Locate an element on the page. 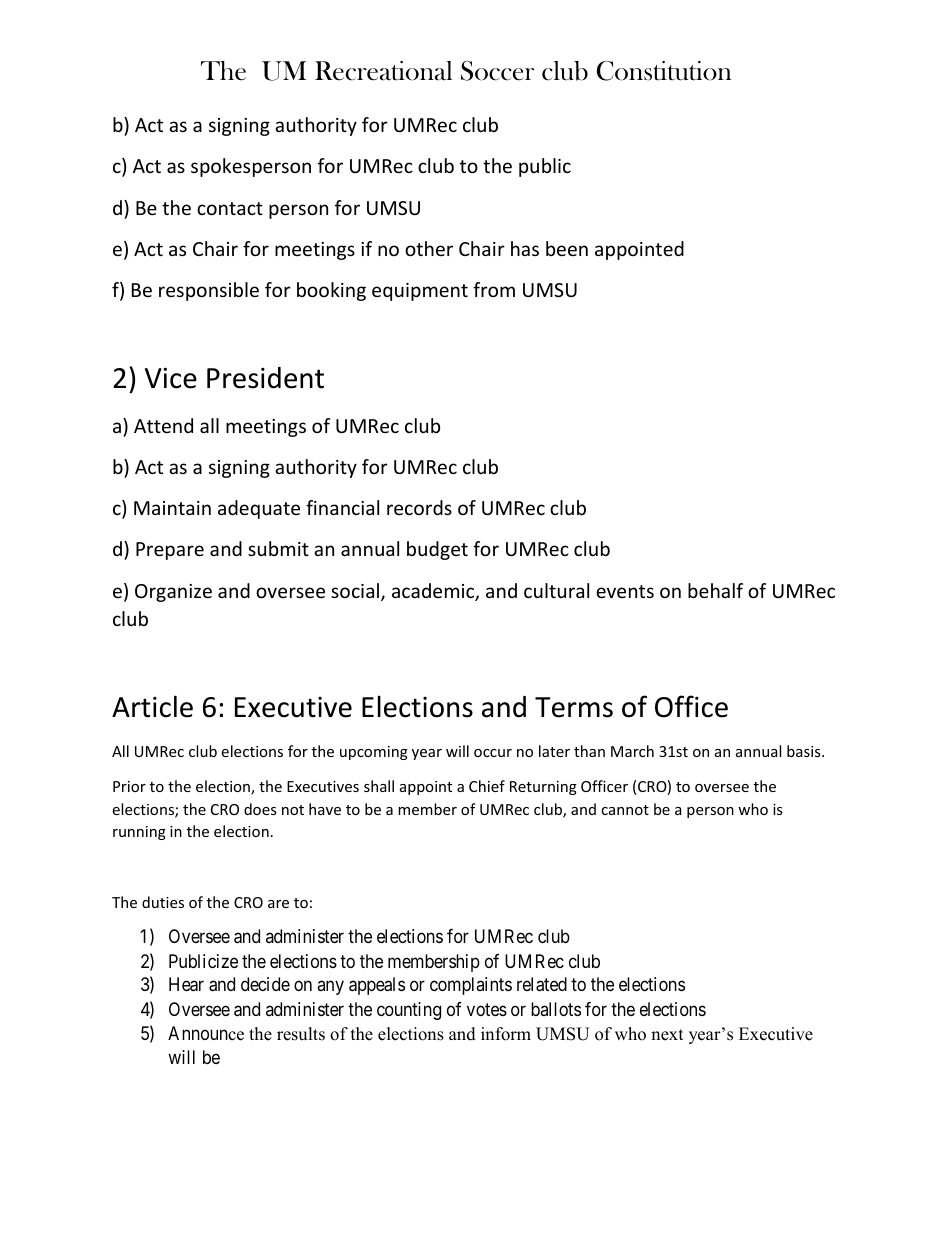  records is located at coordinates (419, 507).
